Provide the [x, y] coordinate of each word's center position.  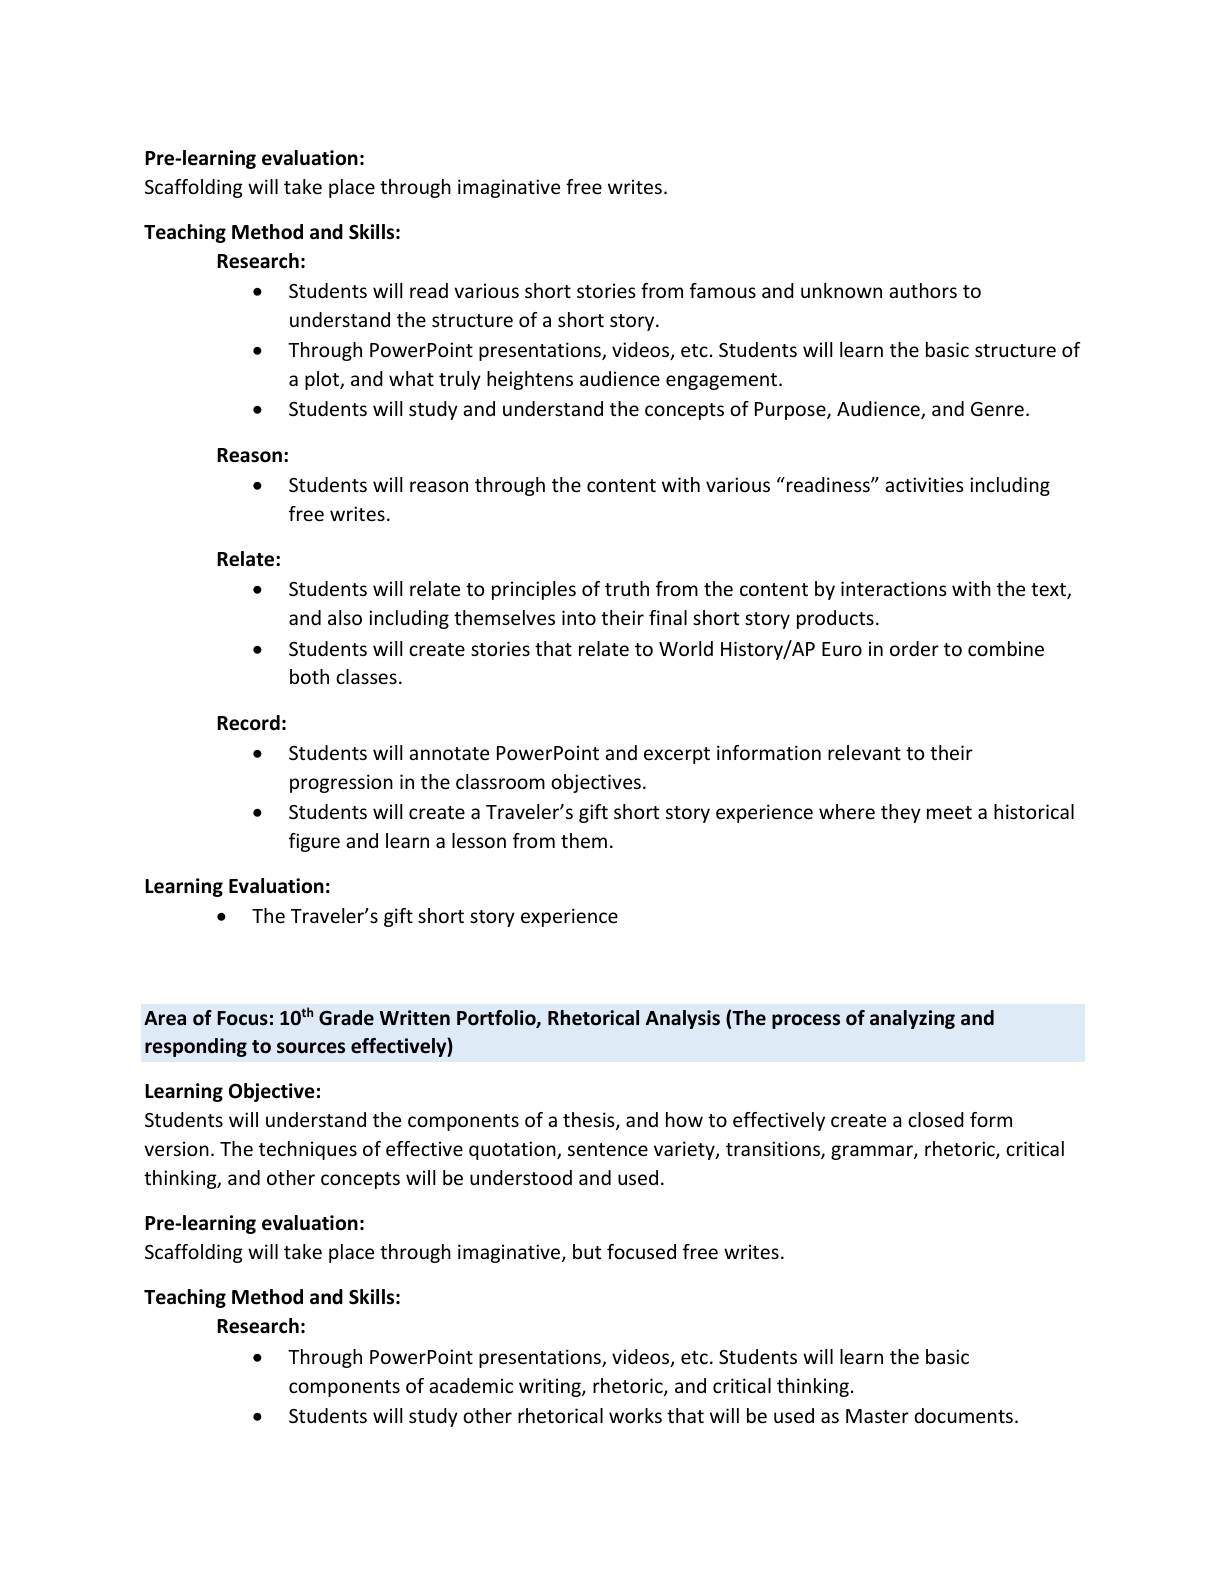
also [345, 617]
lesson [479, 840]
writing [551, 1387]
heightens [530, 380]
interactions [894, 588]
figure [314, 842]
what [411, 378]
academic [471, 1385]
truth [627, 588]
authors [923, 290]
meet [949, 812]
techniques [308, 1150]
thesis [590, 1121]
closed [936, 1119]
